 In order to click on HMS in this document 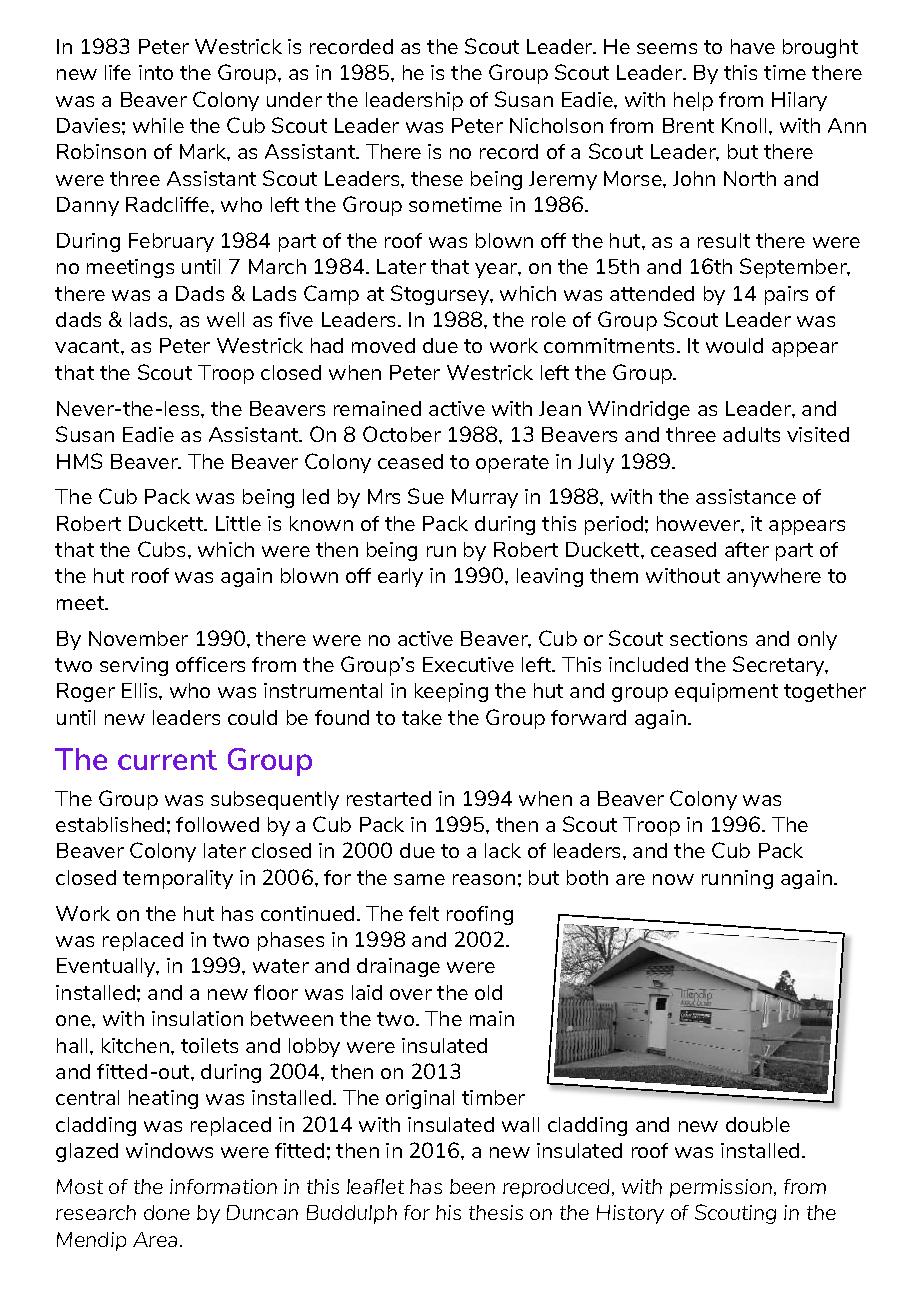, I will do `click(79, 461)`.
